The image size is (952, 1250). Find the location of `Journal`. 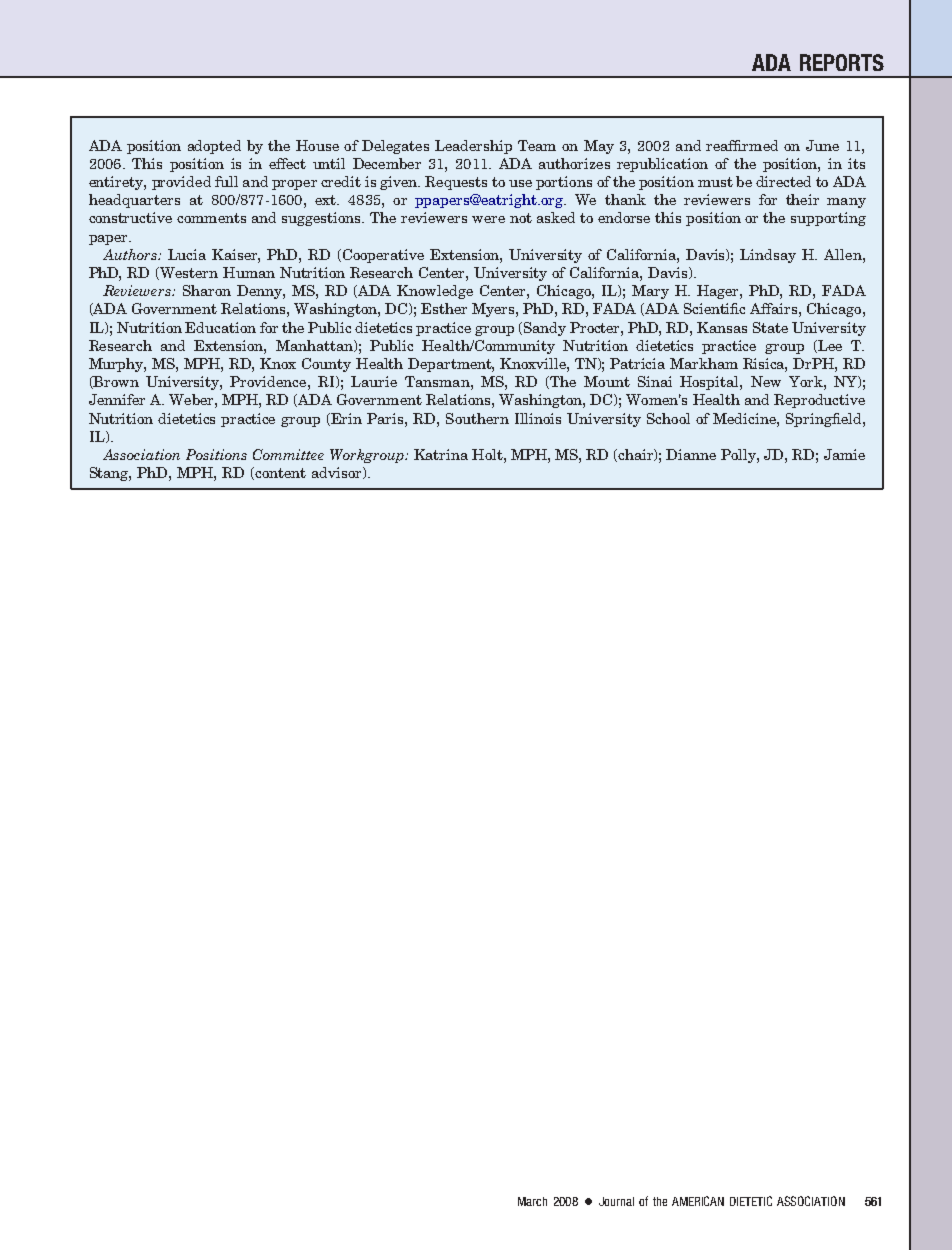

Journal is located at coordinates (616, 1201).
